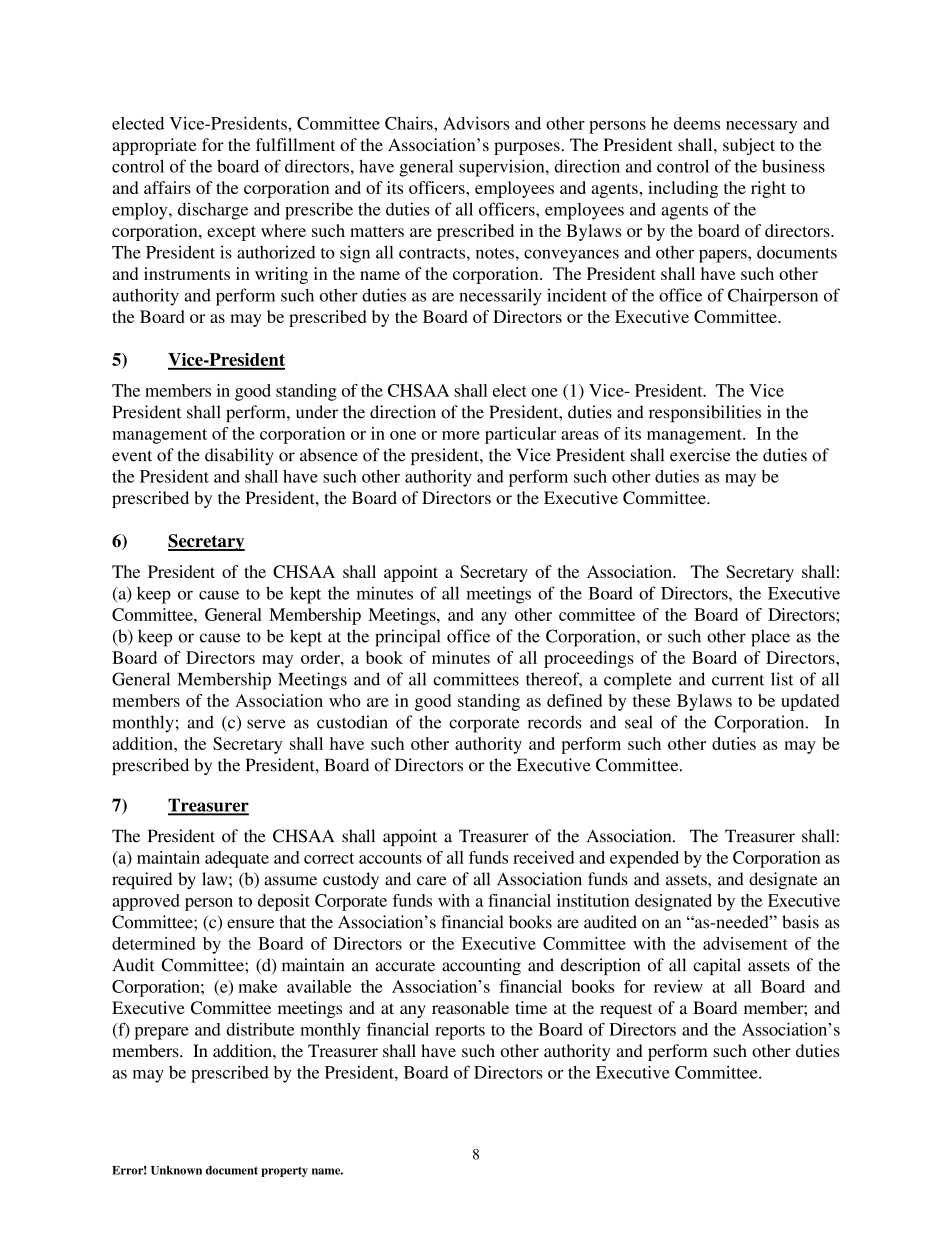 Image resolution: width=952 pixels, height=1233 pixels. What do you see at coordinates (460, 1032) in the image?
I see `reports` at bounding box center [460, 1032].
